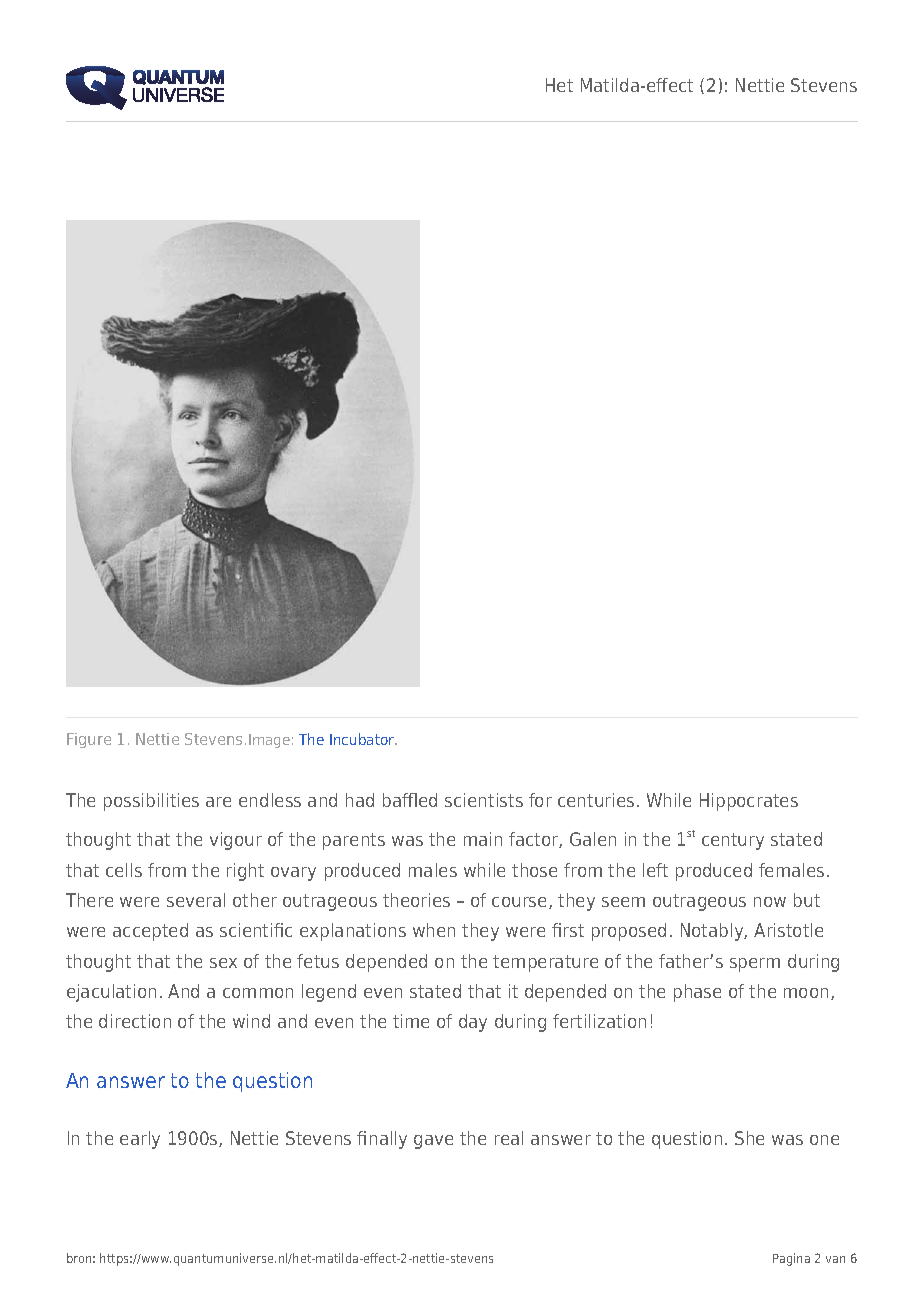 This image has height=1308, width=924. I want to click on Incubator, so click(363, 739).
